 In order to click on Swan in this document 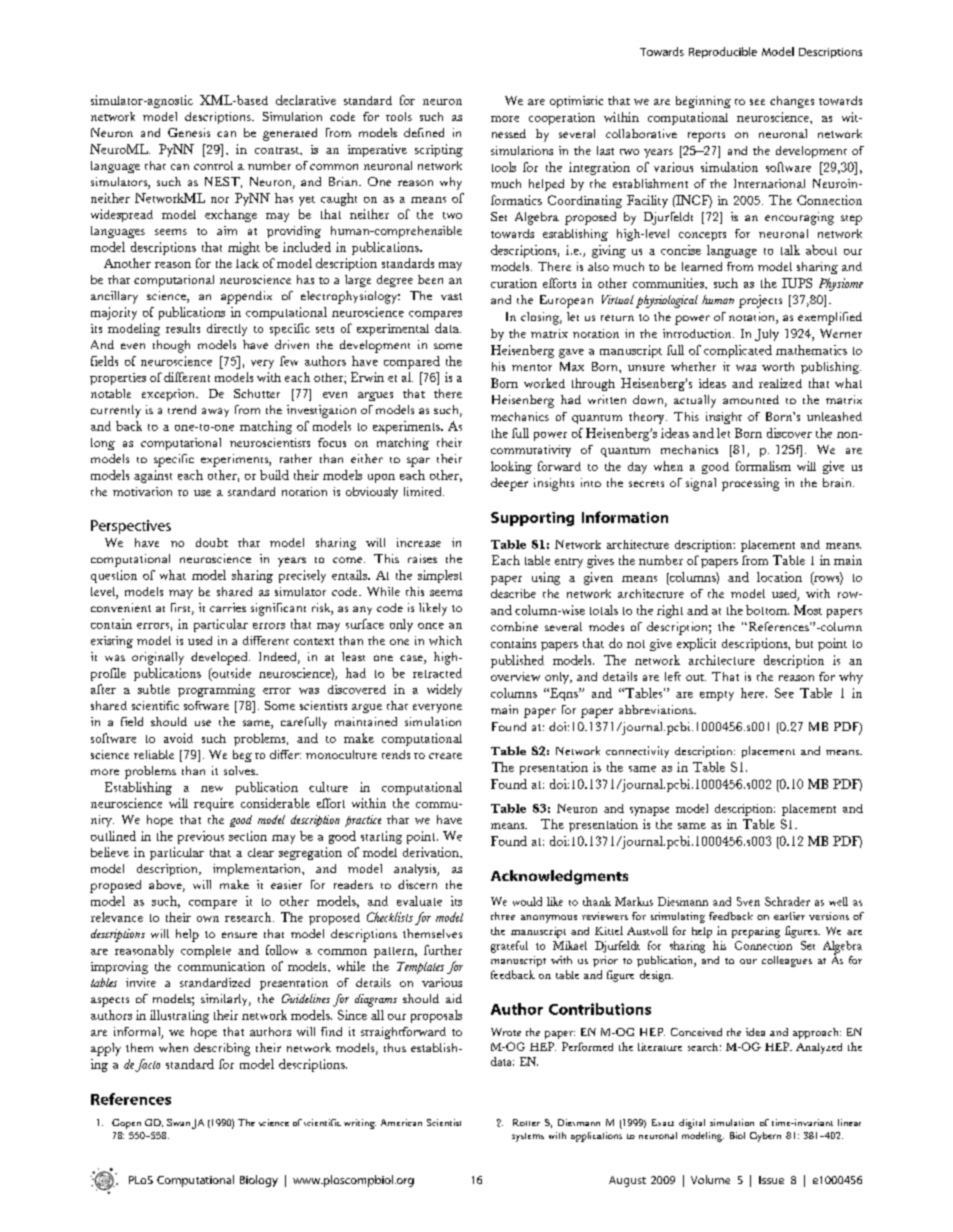, I will do `click(178, 1122)`.
